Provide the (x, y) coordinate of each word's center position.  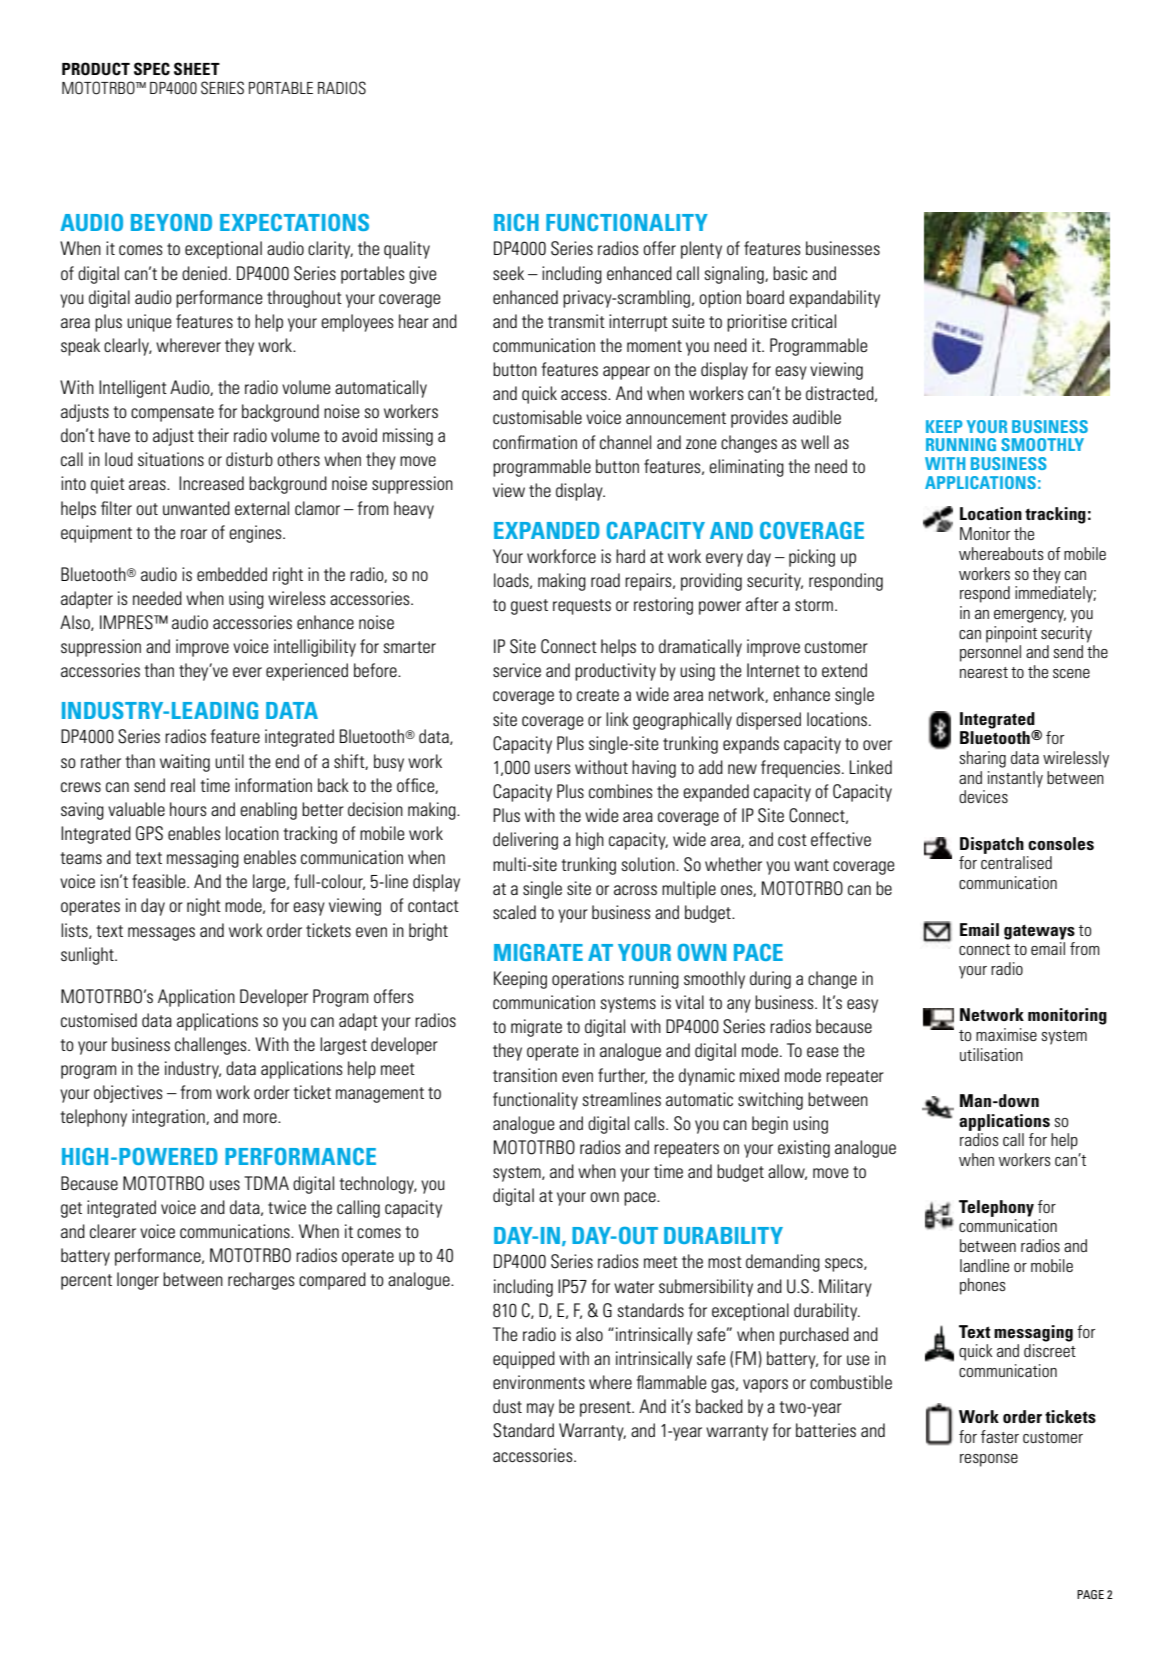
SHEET (197, 69)
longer (138, 1281)
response (989, 1460)
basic (790, 273)
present (606, 1409)
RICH (516, 222)
